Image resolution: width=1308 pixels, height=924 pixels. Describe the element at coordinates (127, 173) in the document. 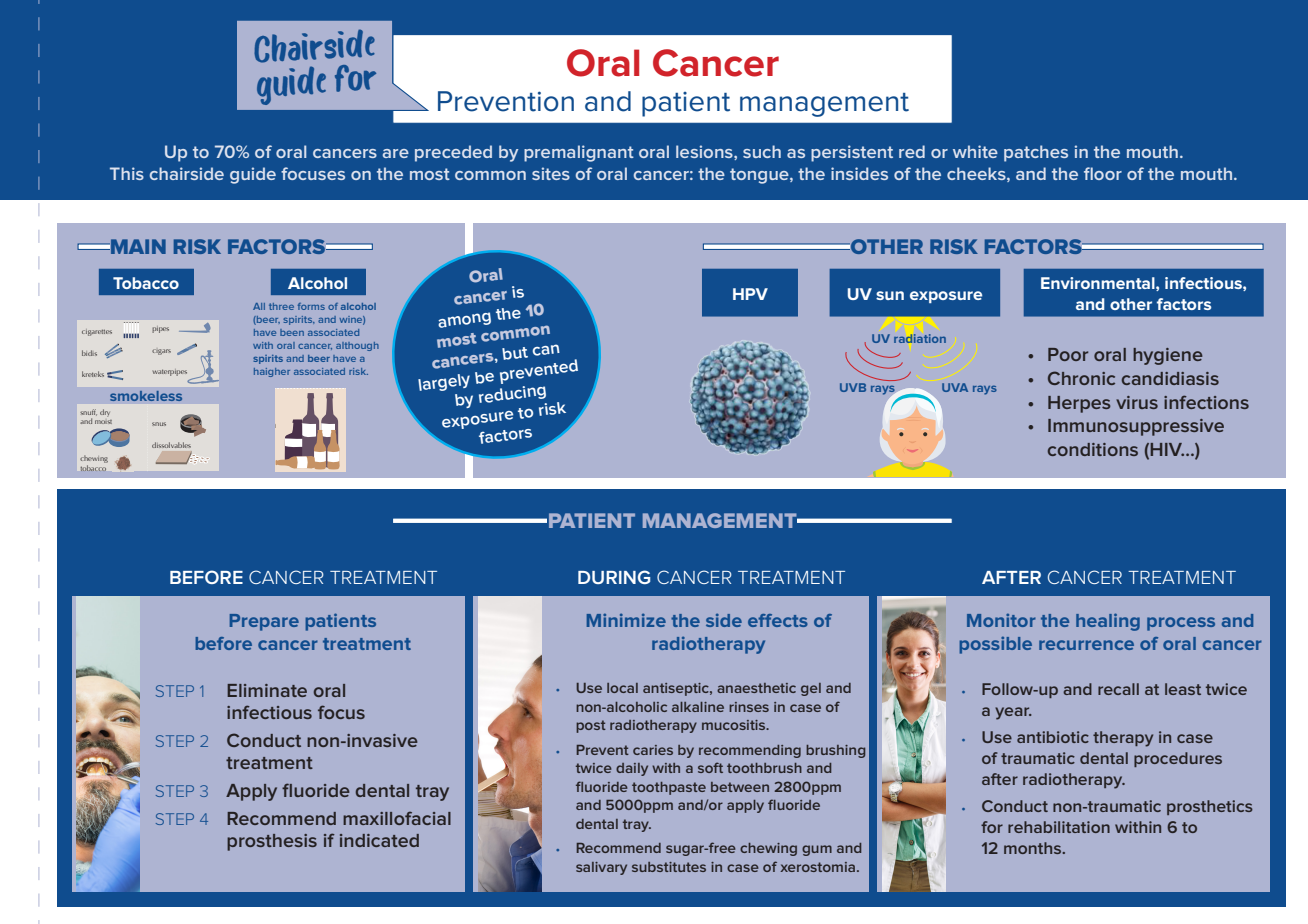

I see `This` at that location.
